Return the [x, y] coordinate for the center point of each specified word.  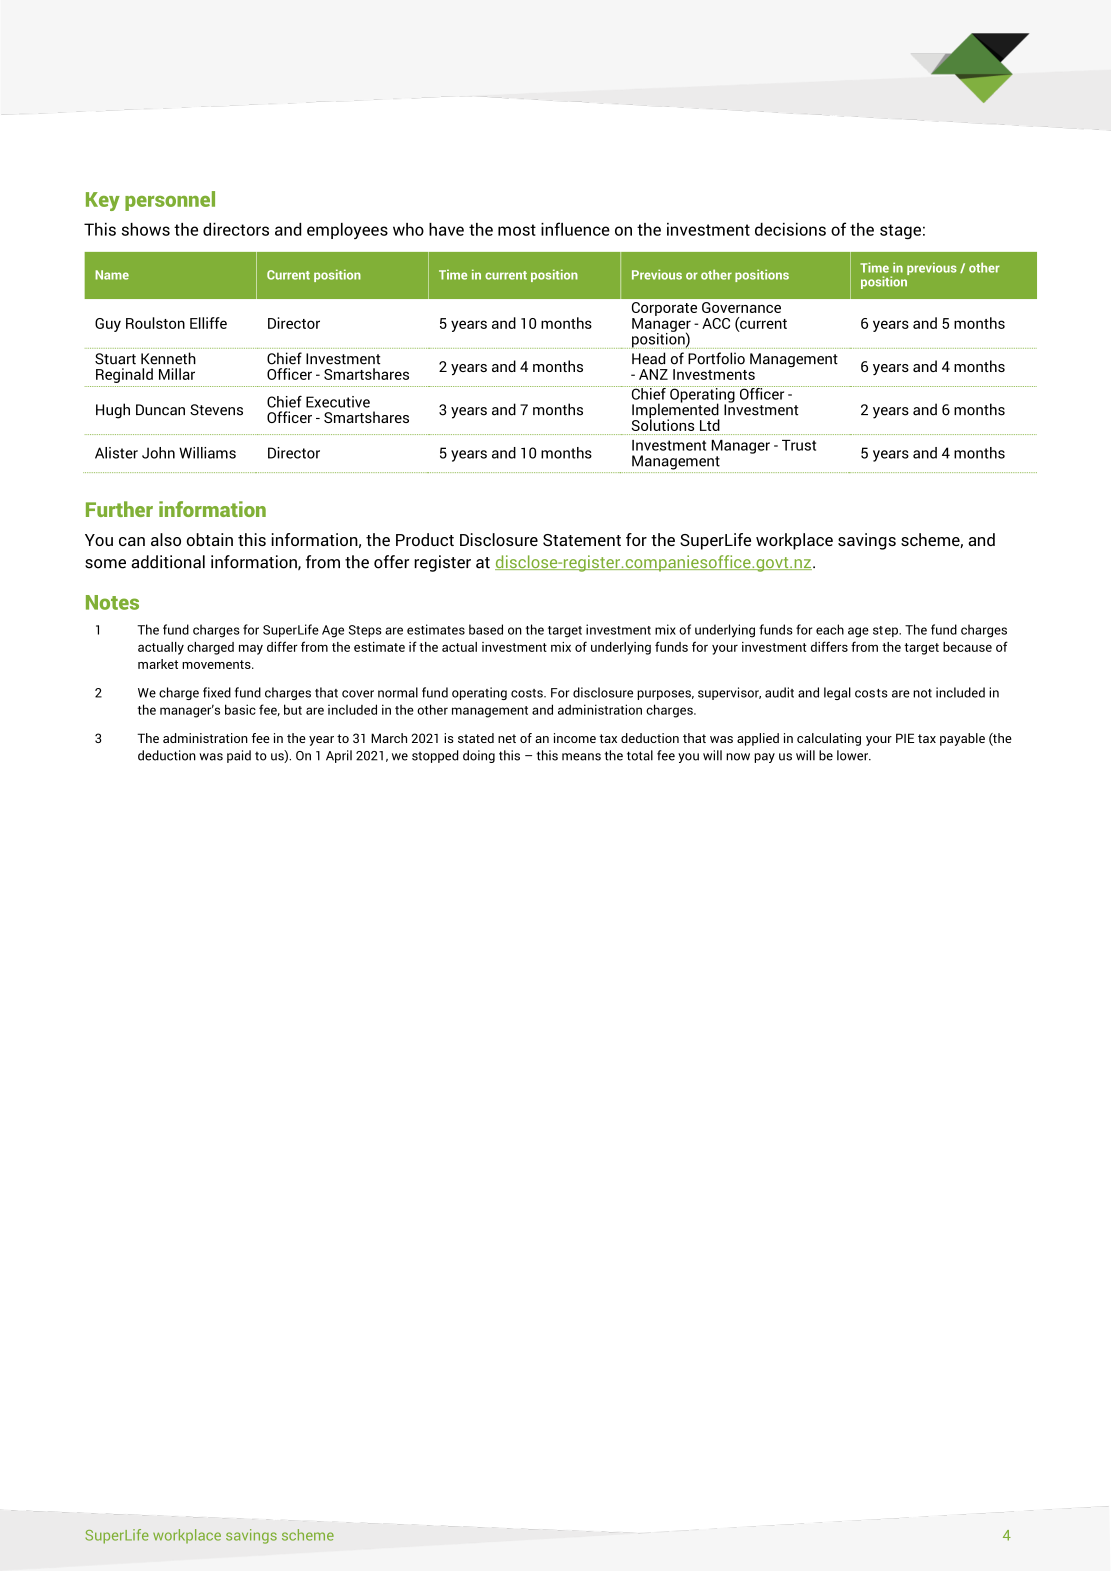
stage [900, 232]
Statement [582, 540]
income [575, 738]
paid [239, 756]
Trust [799, 445]
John [158, 453]
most [517, 230]
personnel [170, 201]
